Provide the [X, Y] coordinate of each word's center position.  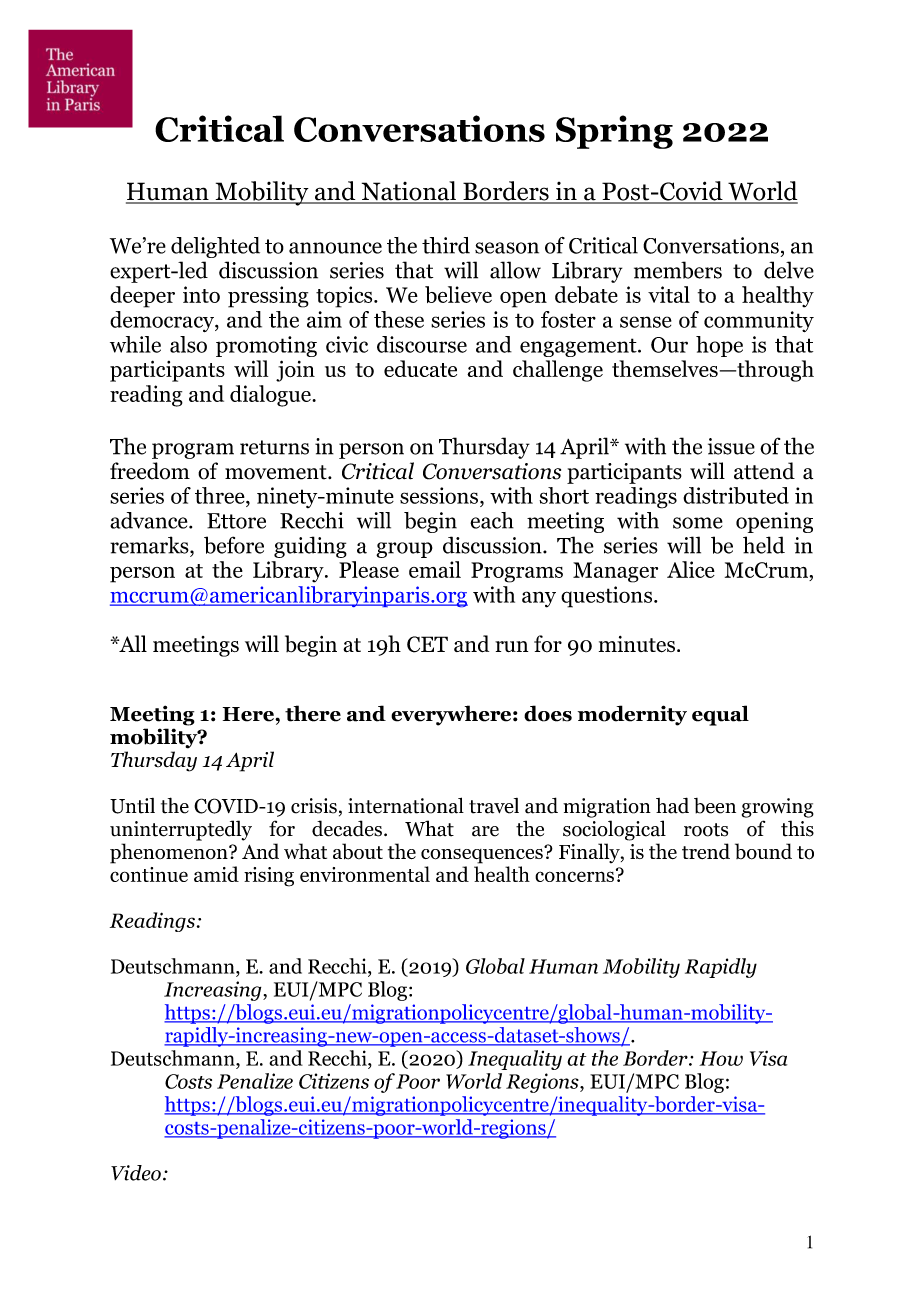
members [678, 270]
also [188, 344]
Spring [614, 132]
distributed [736, 495]
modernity [632, 715]
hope [719, 346]
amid [216, 874]
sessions [439, 495]
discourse [422, 344]
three [221, 495]
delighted [215, 247]
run [511, 646]
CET [427, 644]
